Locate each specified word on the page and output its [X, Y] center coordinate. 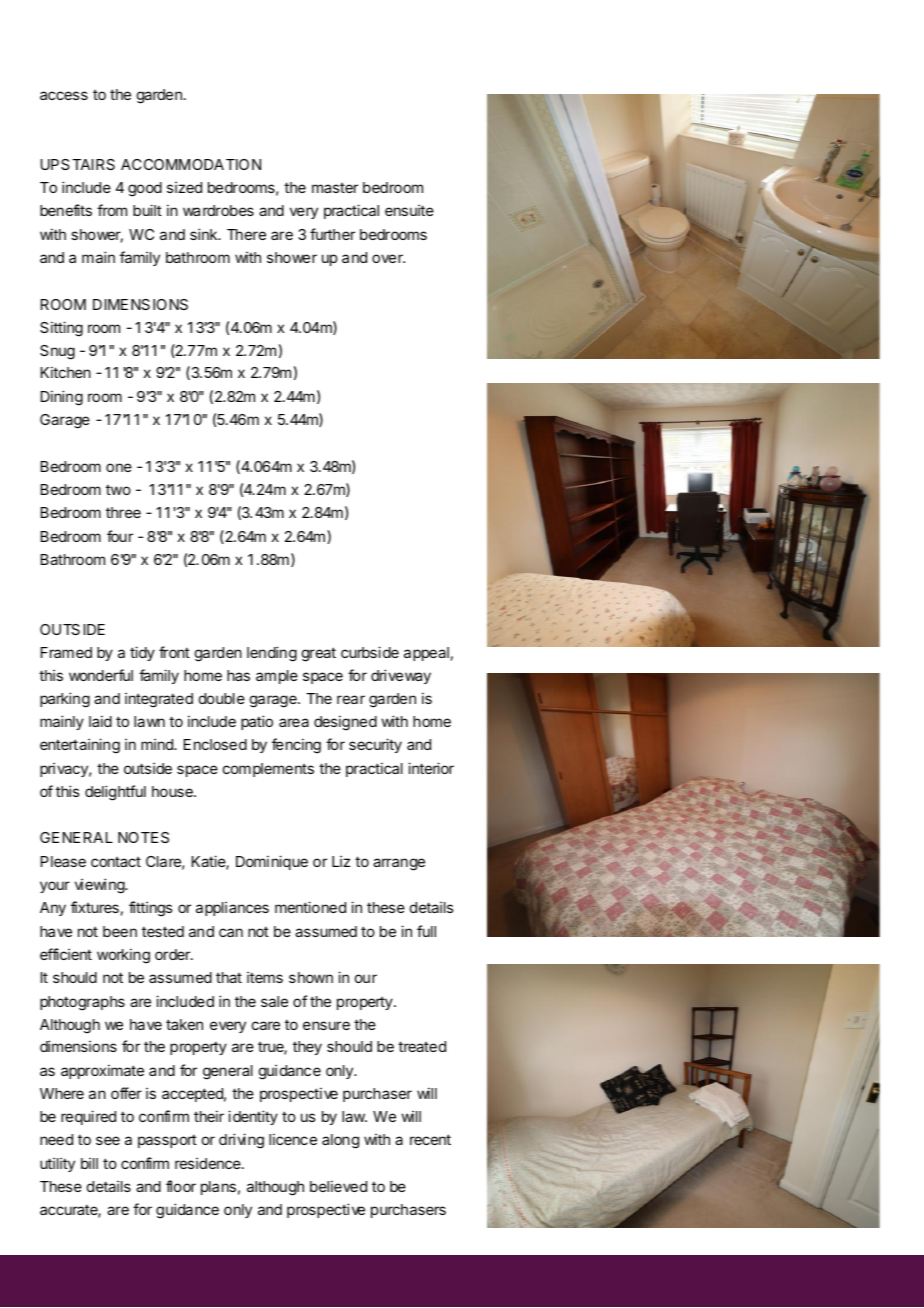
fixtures [95, 907]
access [64, 95]
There [246, 234]
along [340, 1141]
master [335, 188]
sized [184, 187]
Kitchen [66, 372]
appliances [232, 908]
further [332, 234]
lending [272, 654]
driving [241, 1141]
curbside [370, 652]
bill [89, 1163]
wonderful [101, 675]
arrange [399, 864]
